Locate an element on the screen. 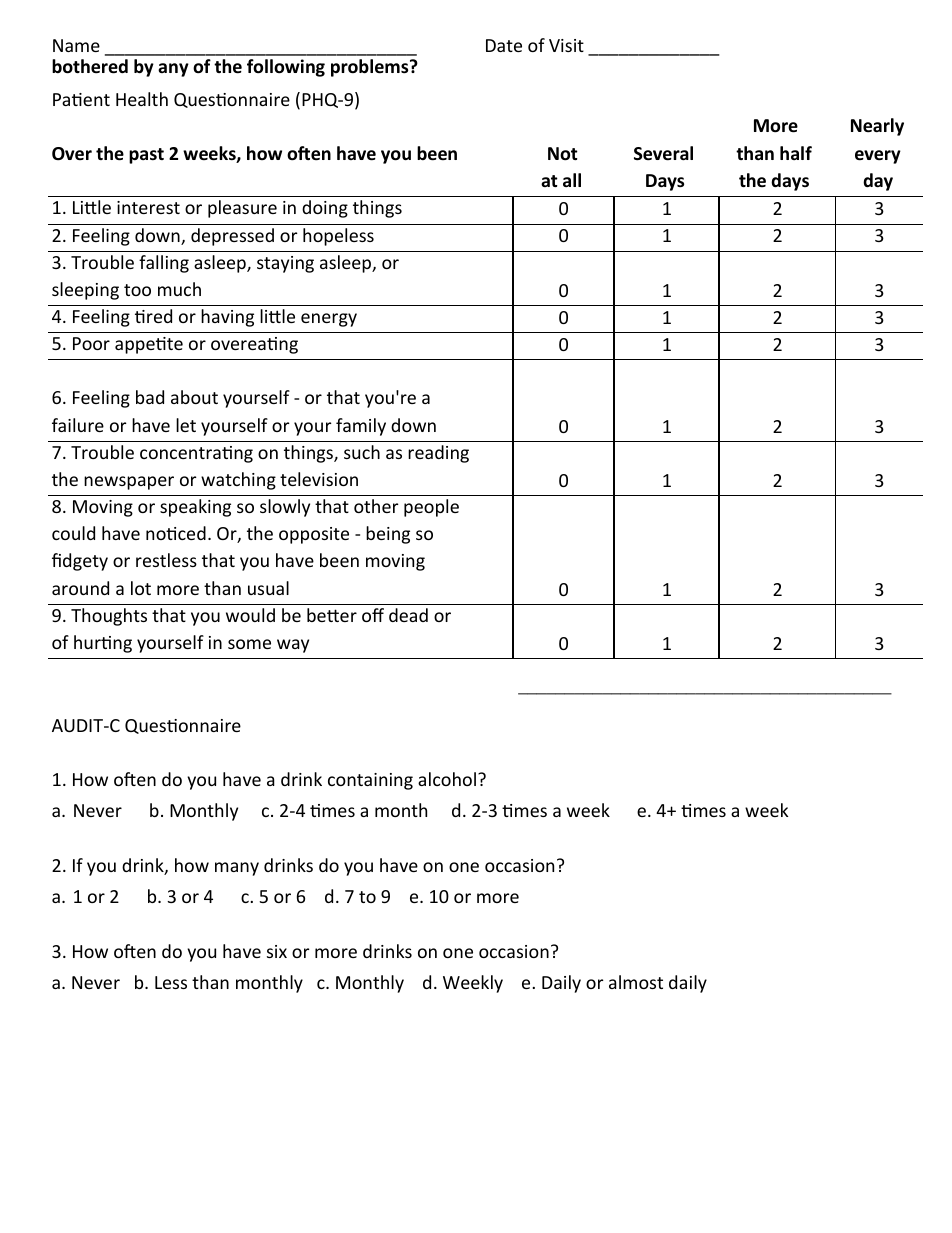 Image resolution: width=952 pixels, height=1233 pixels. almost is located at coordinates (636, 982).
